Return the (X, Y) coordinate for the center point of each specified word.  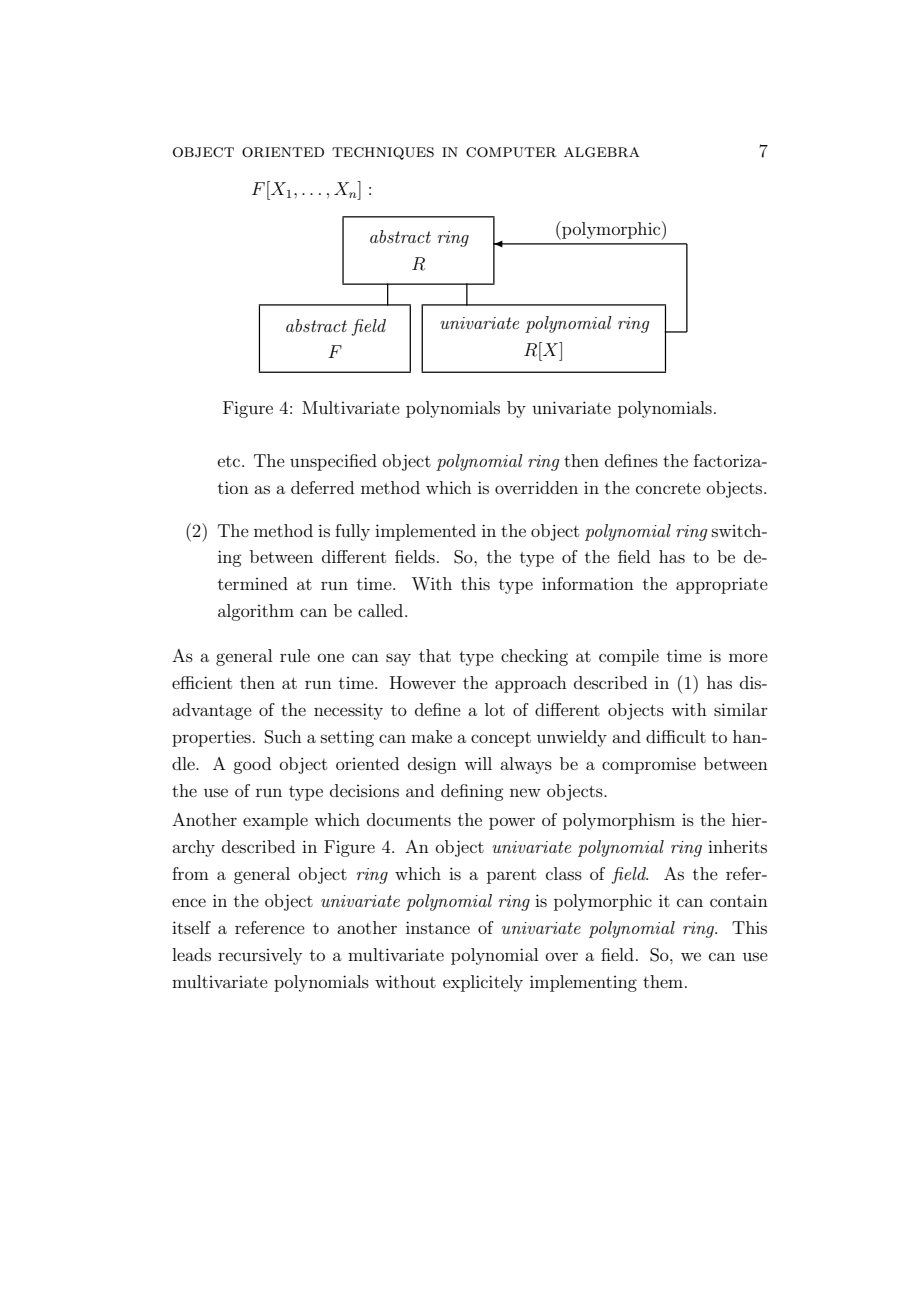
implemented (425, 532)
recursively (260, 956)
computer (511, 152)
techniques (383, 153)
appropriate (722, 585)
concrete (668, 488)
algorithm (256, 612)
